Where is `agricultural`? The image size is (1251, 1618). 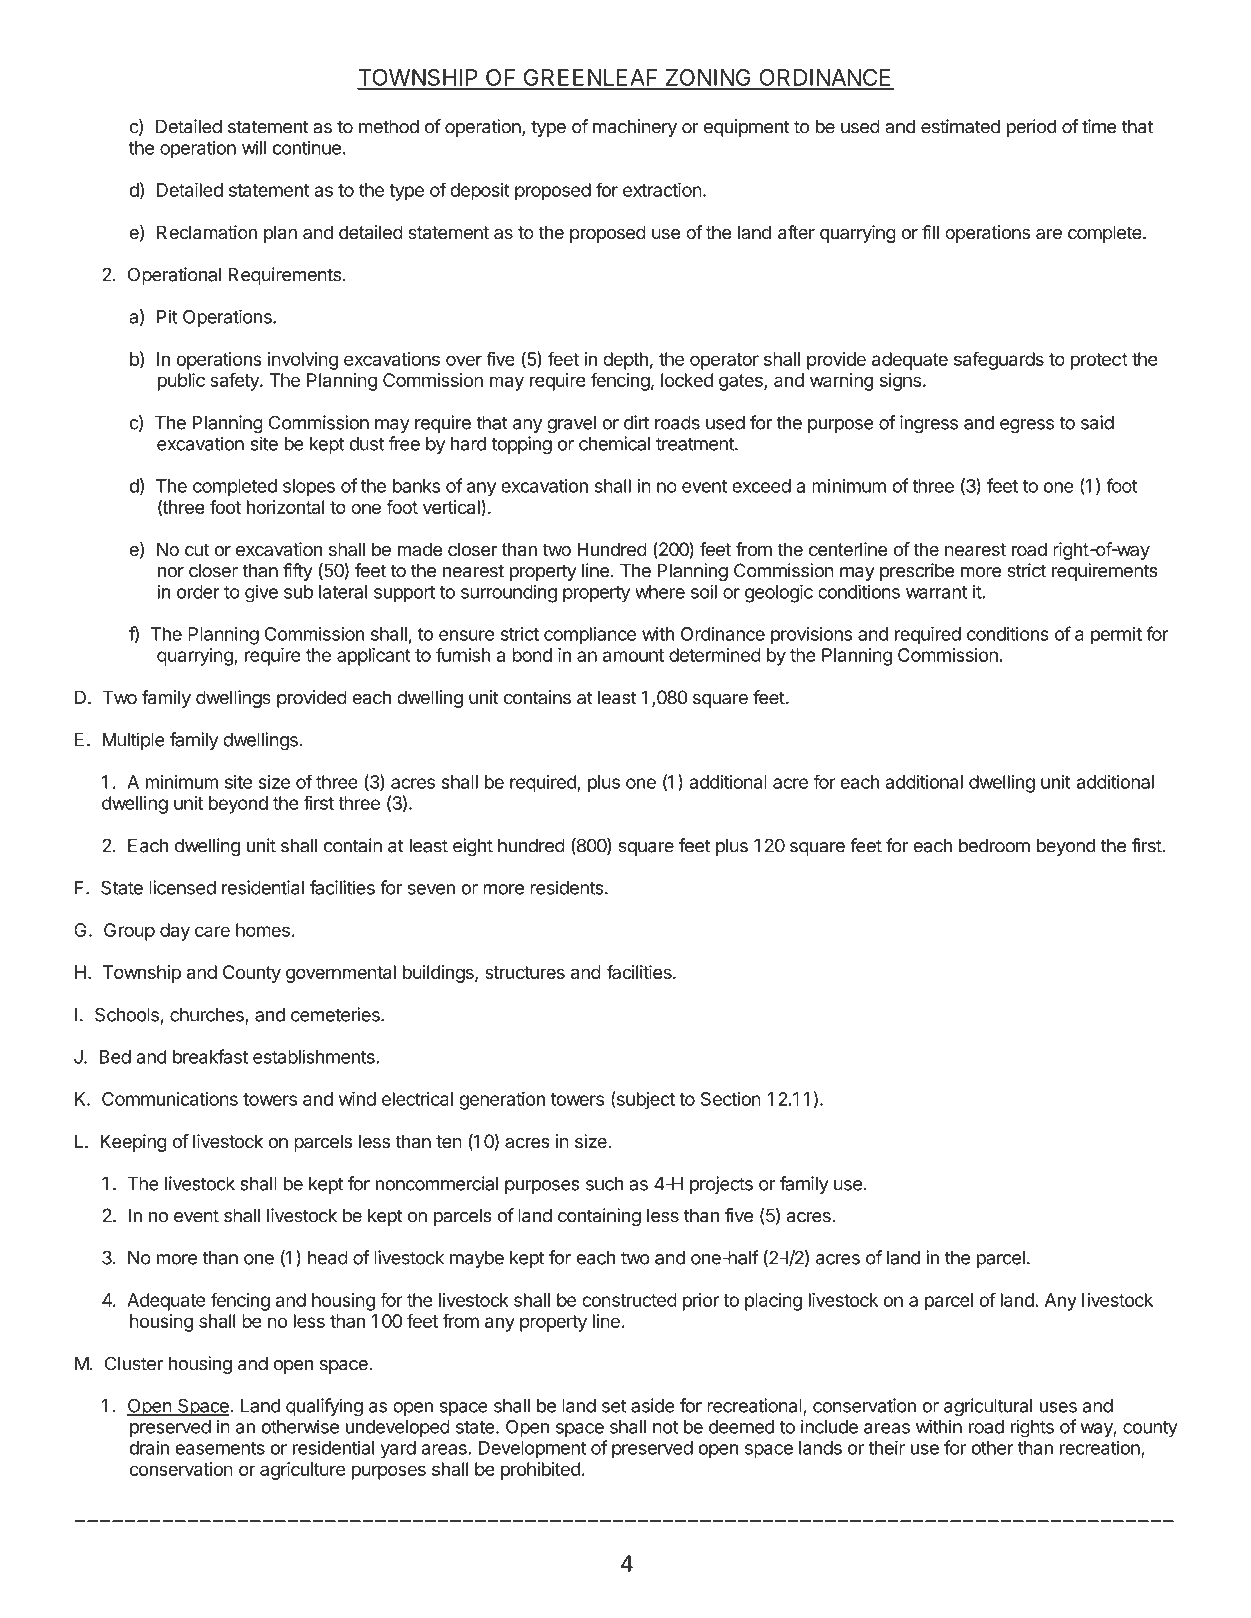 agricultural is located at coordinates (988, 1407).
